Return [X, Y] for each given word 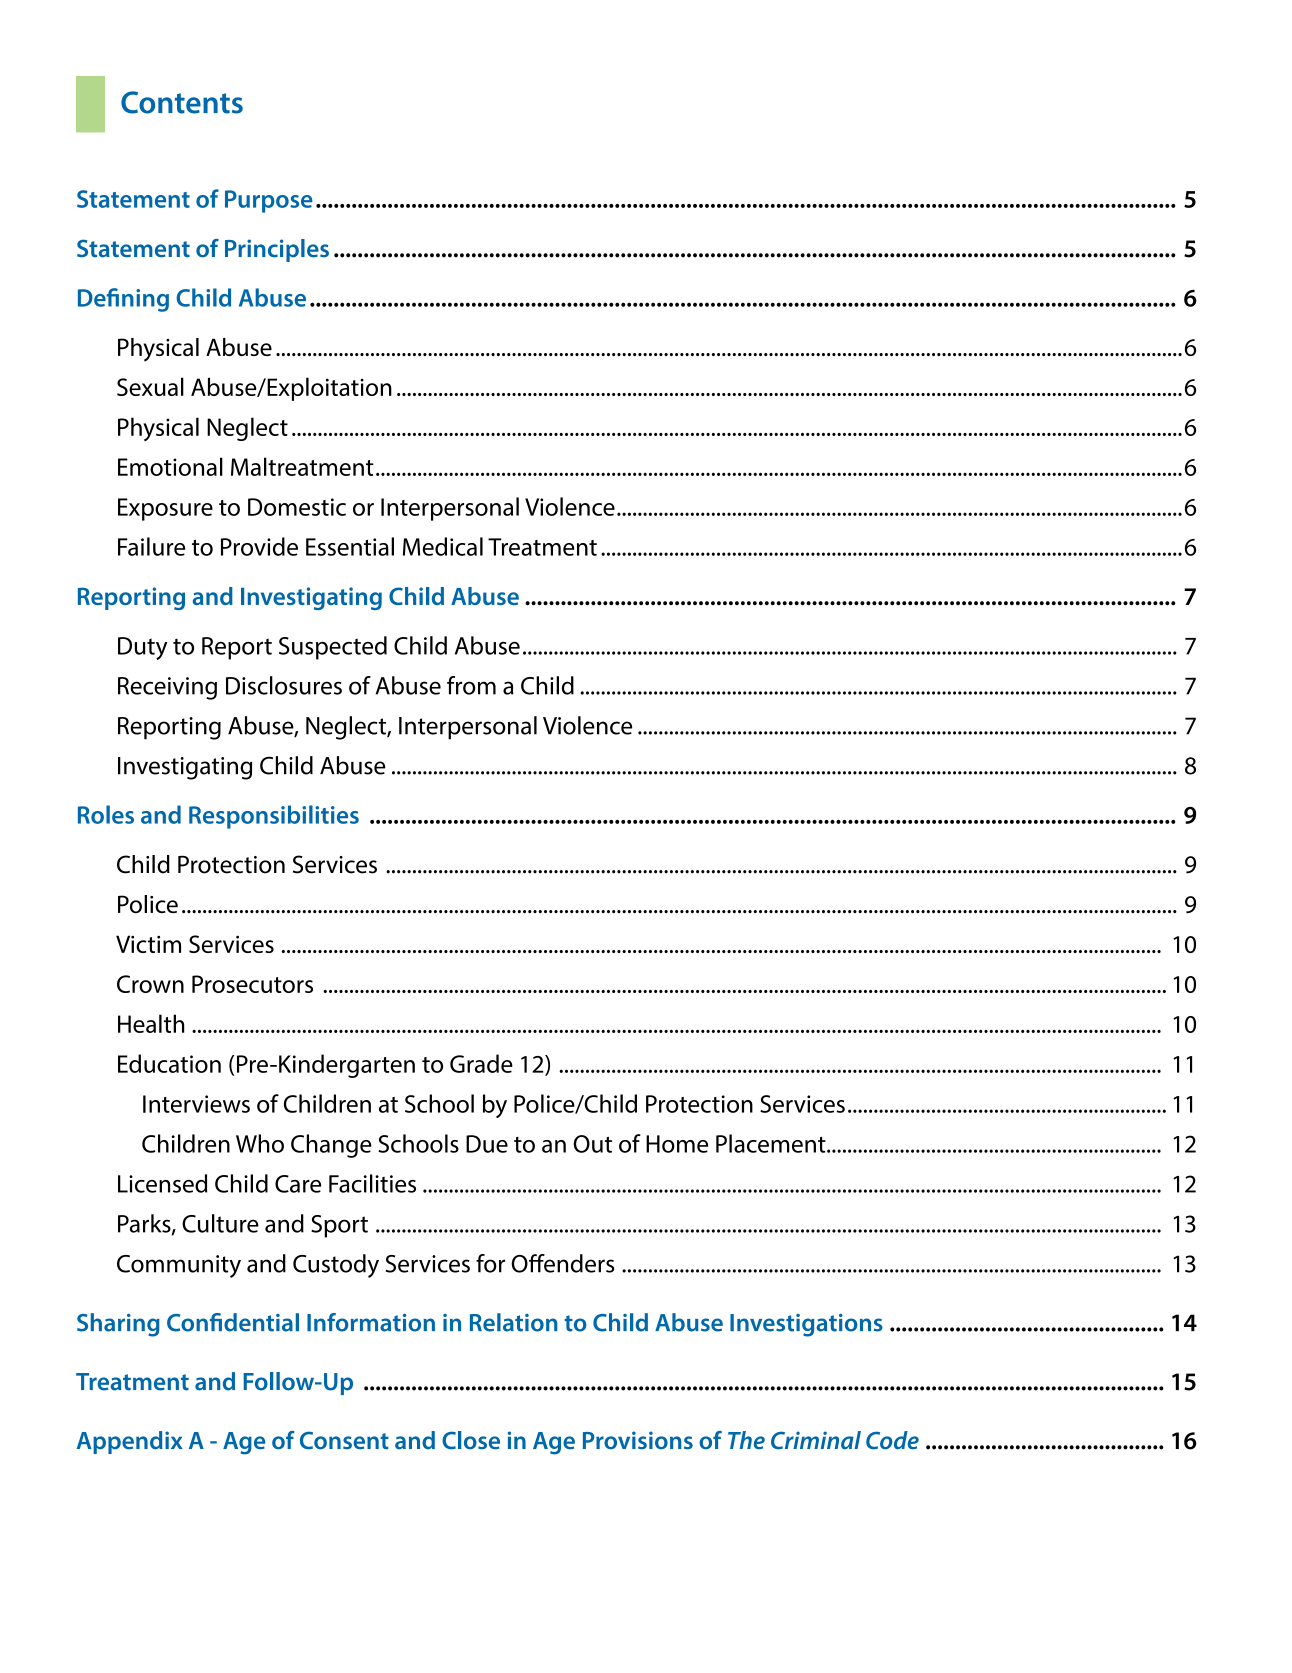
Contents [182, 102]
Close [471, 1440]
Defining [123, 300]
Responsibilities [274, 817]
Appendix [130, 1442]
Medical [443, 546]
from [471, 685]
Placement [772, 1143]
